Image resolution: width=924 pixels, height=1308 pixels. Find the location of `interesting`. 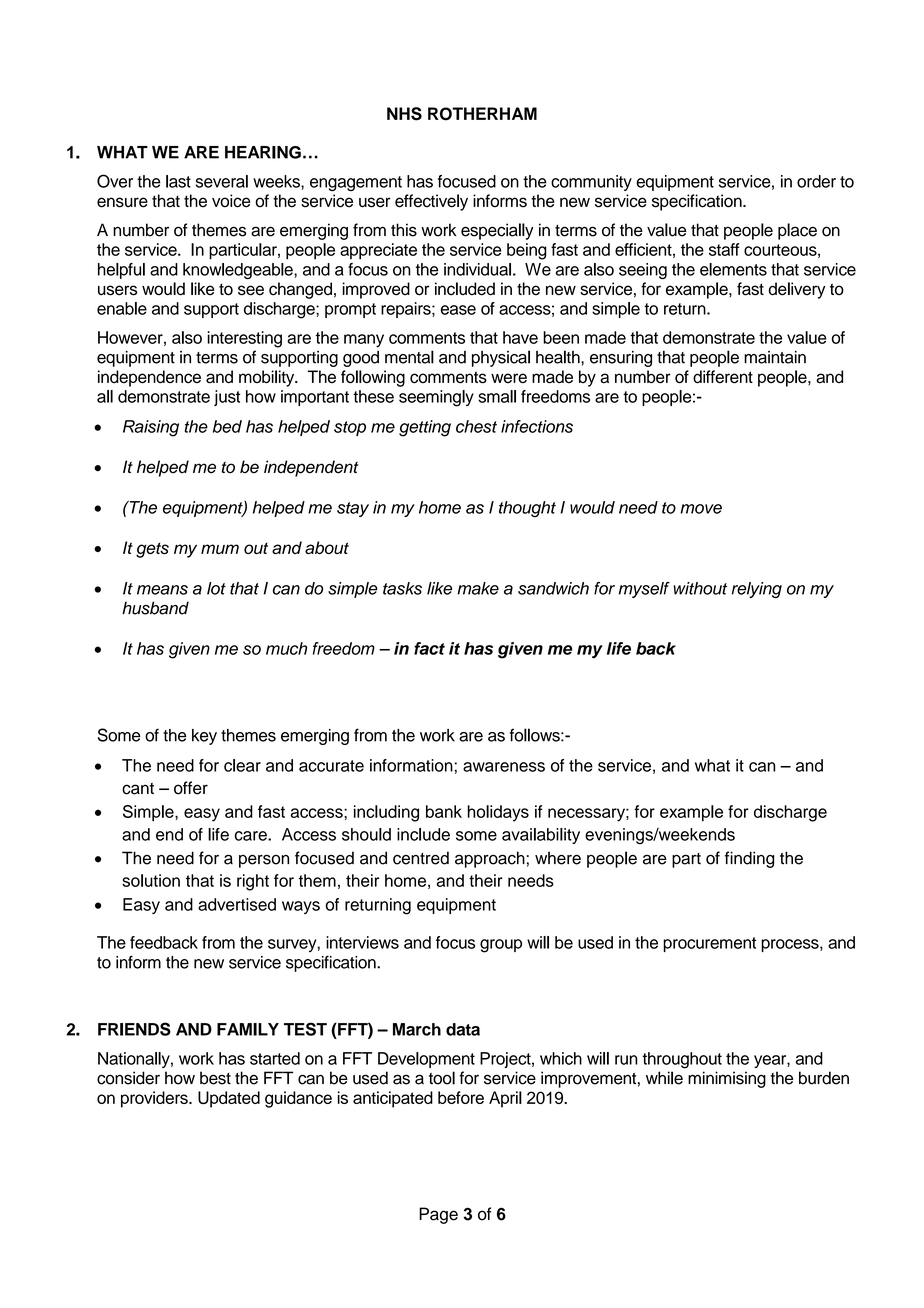

interesting is located at coordinates (244, 339).
